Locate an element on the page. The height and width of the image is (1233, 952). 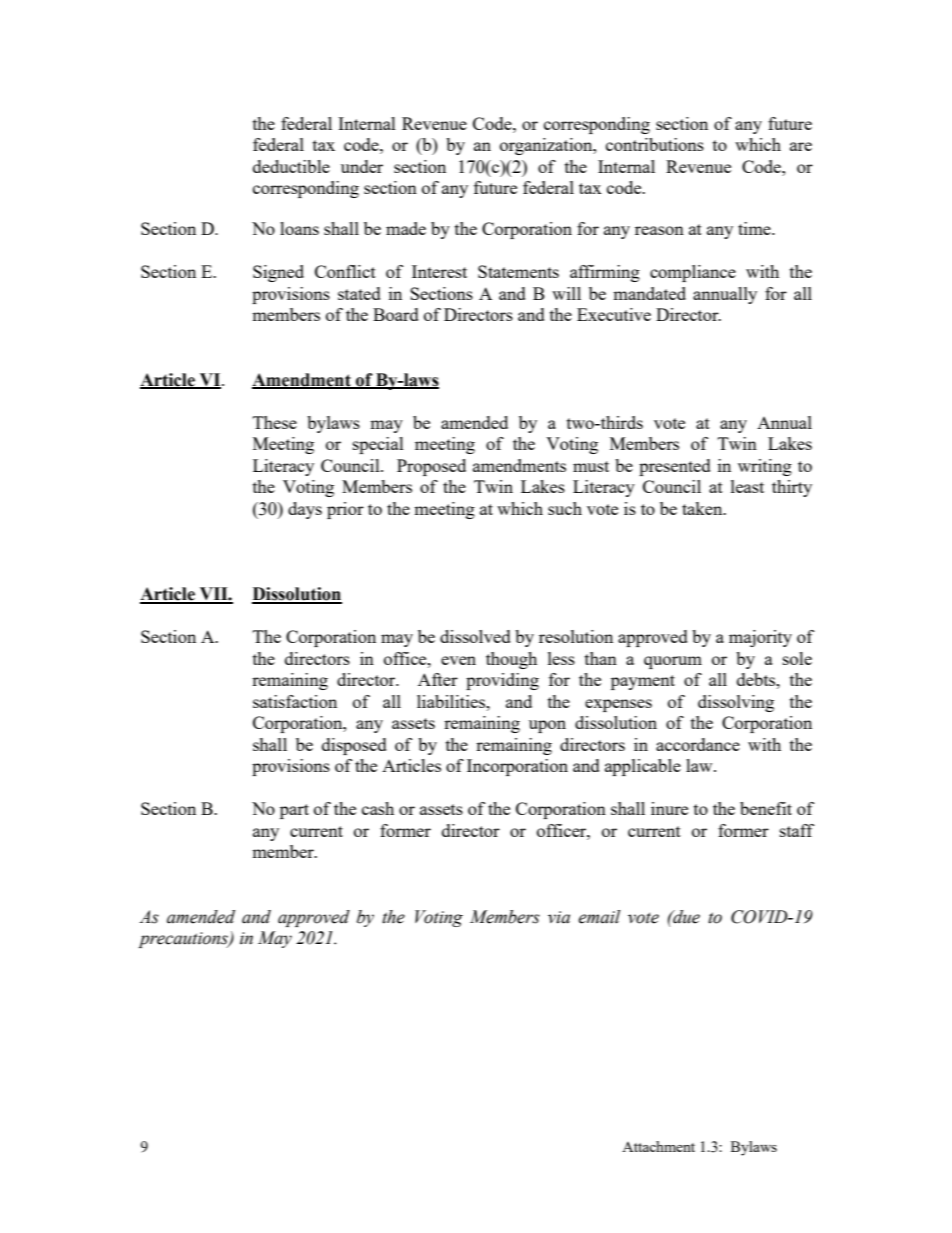
Attachment is located at coordinates (658, 1146).
